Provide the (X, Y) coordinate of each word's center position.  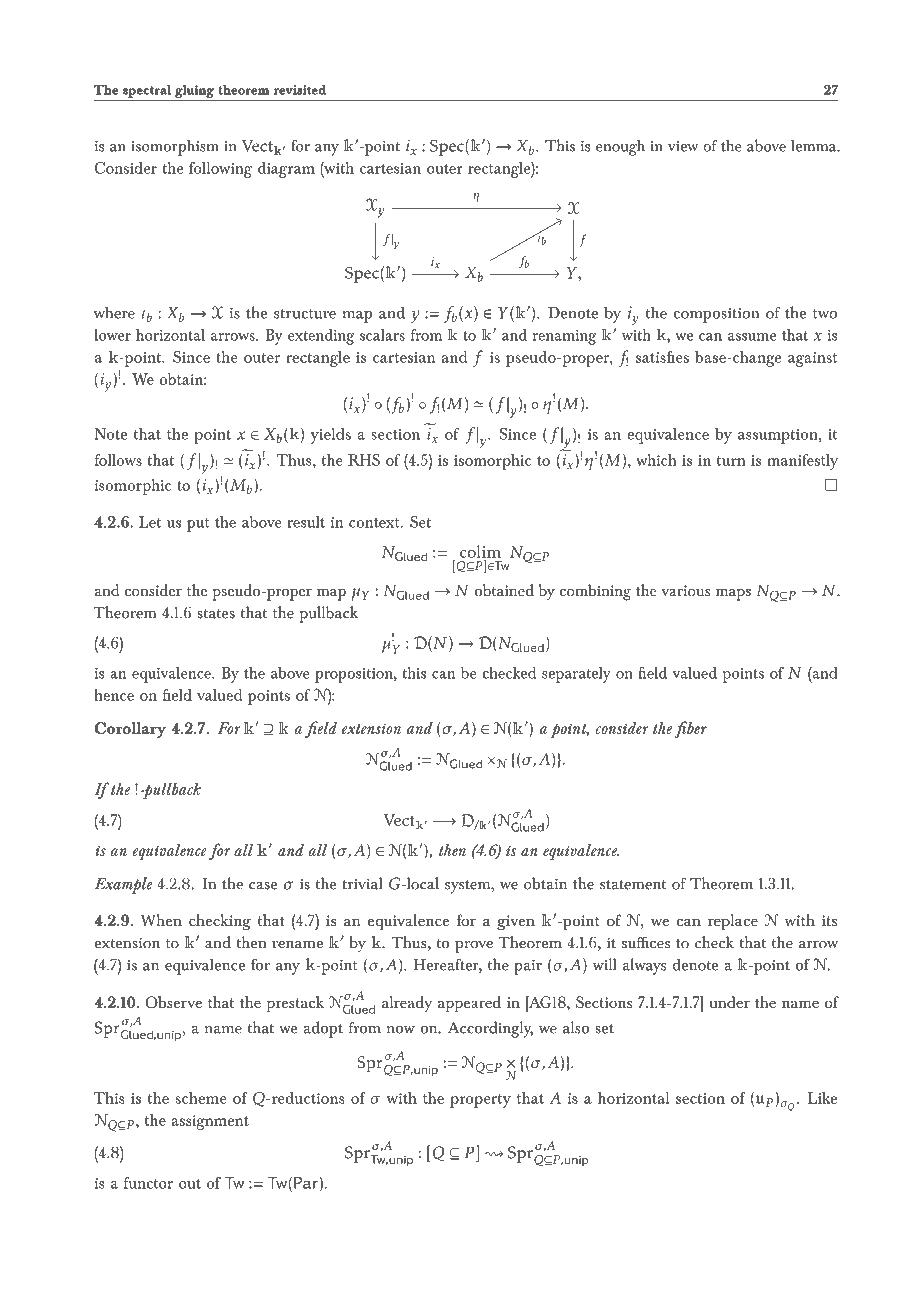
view (683, 146)
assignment (210, 1122)
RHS (364, 460)
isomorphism (175, 147)
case (263, 886)
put (198, 525)
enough (620, 147)
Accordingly (490, 1029)
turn (731, 461)
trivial (362, 883)
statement (633, 884)
